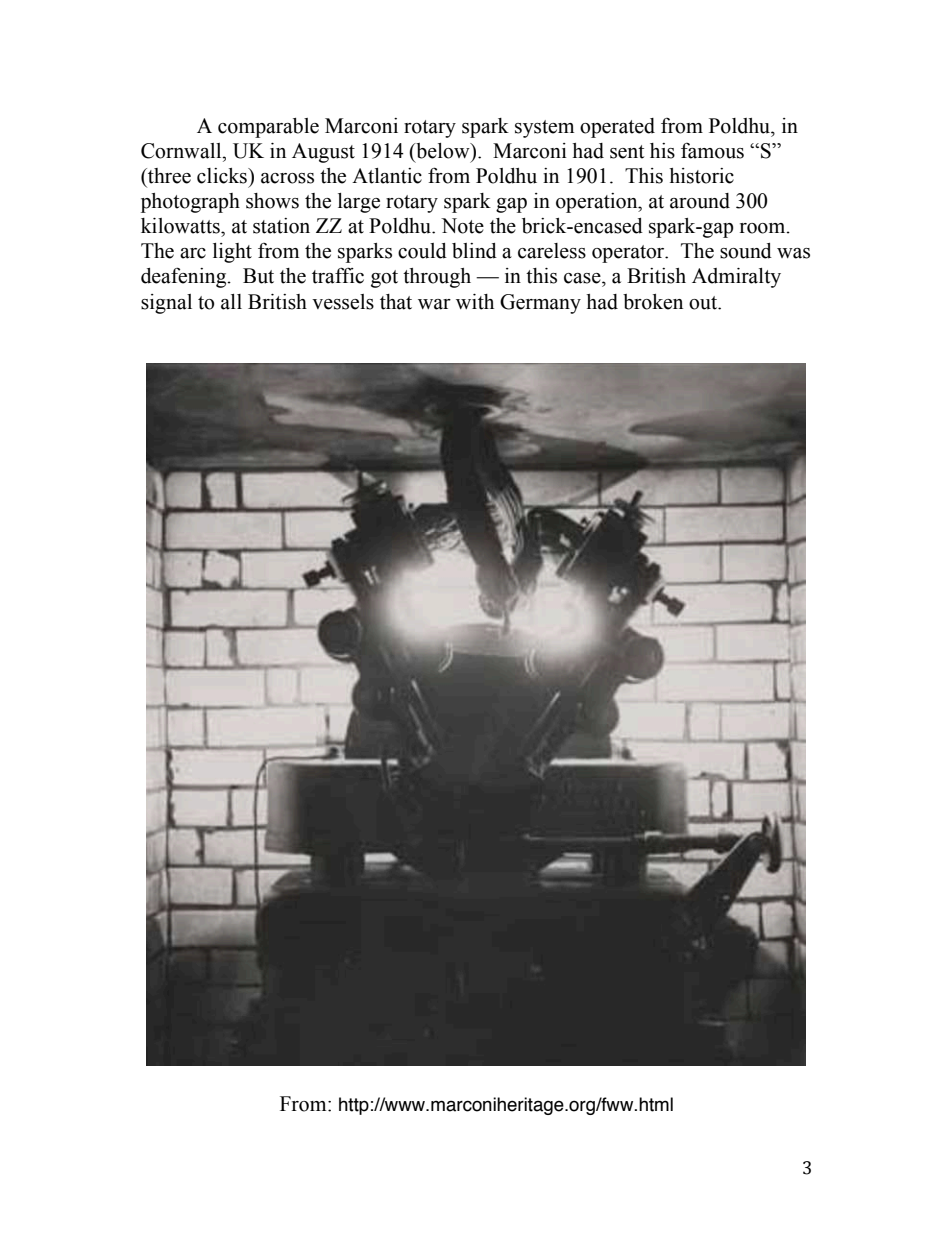 This screenshot has width=952, height=1233. Describe the element at coordinates (617, 128) in the screenshot. I see `operated` at that location.
